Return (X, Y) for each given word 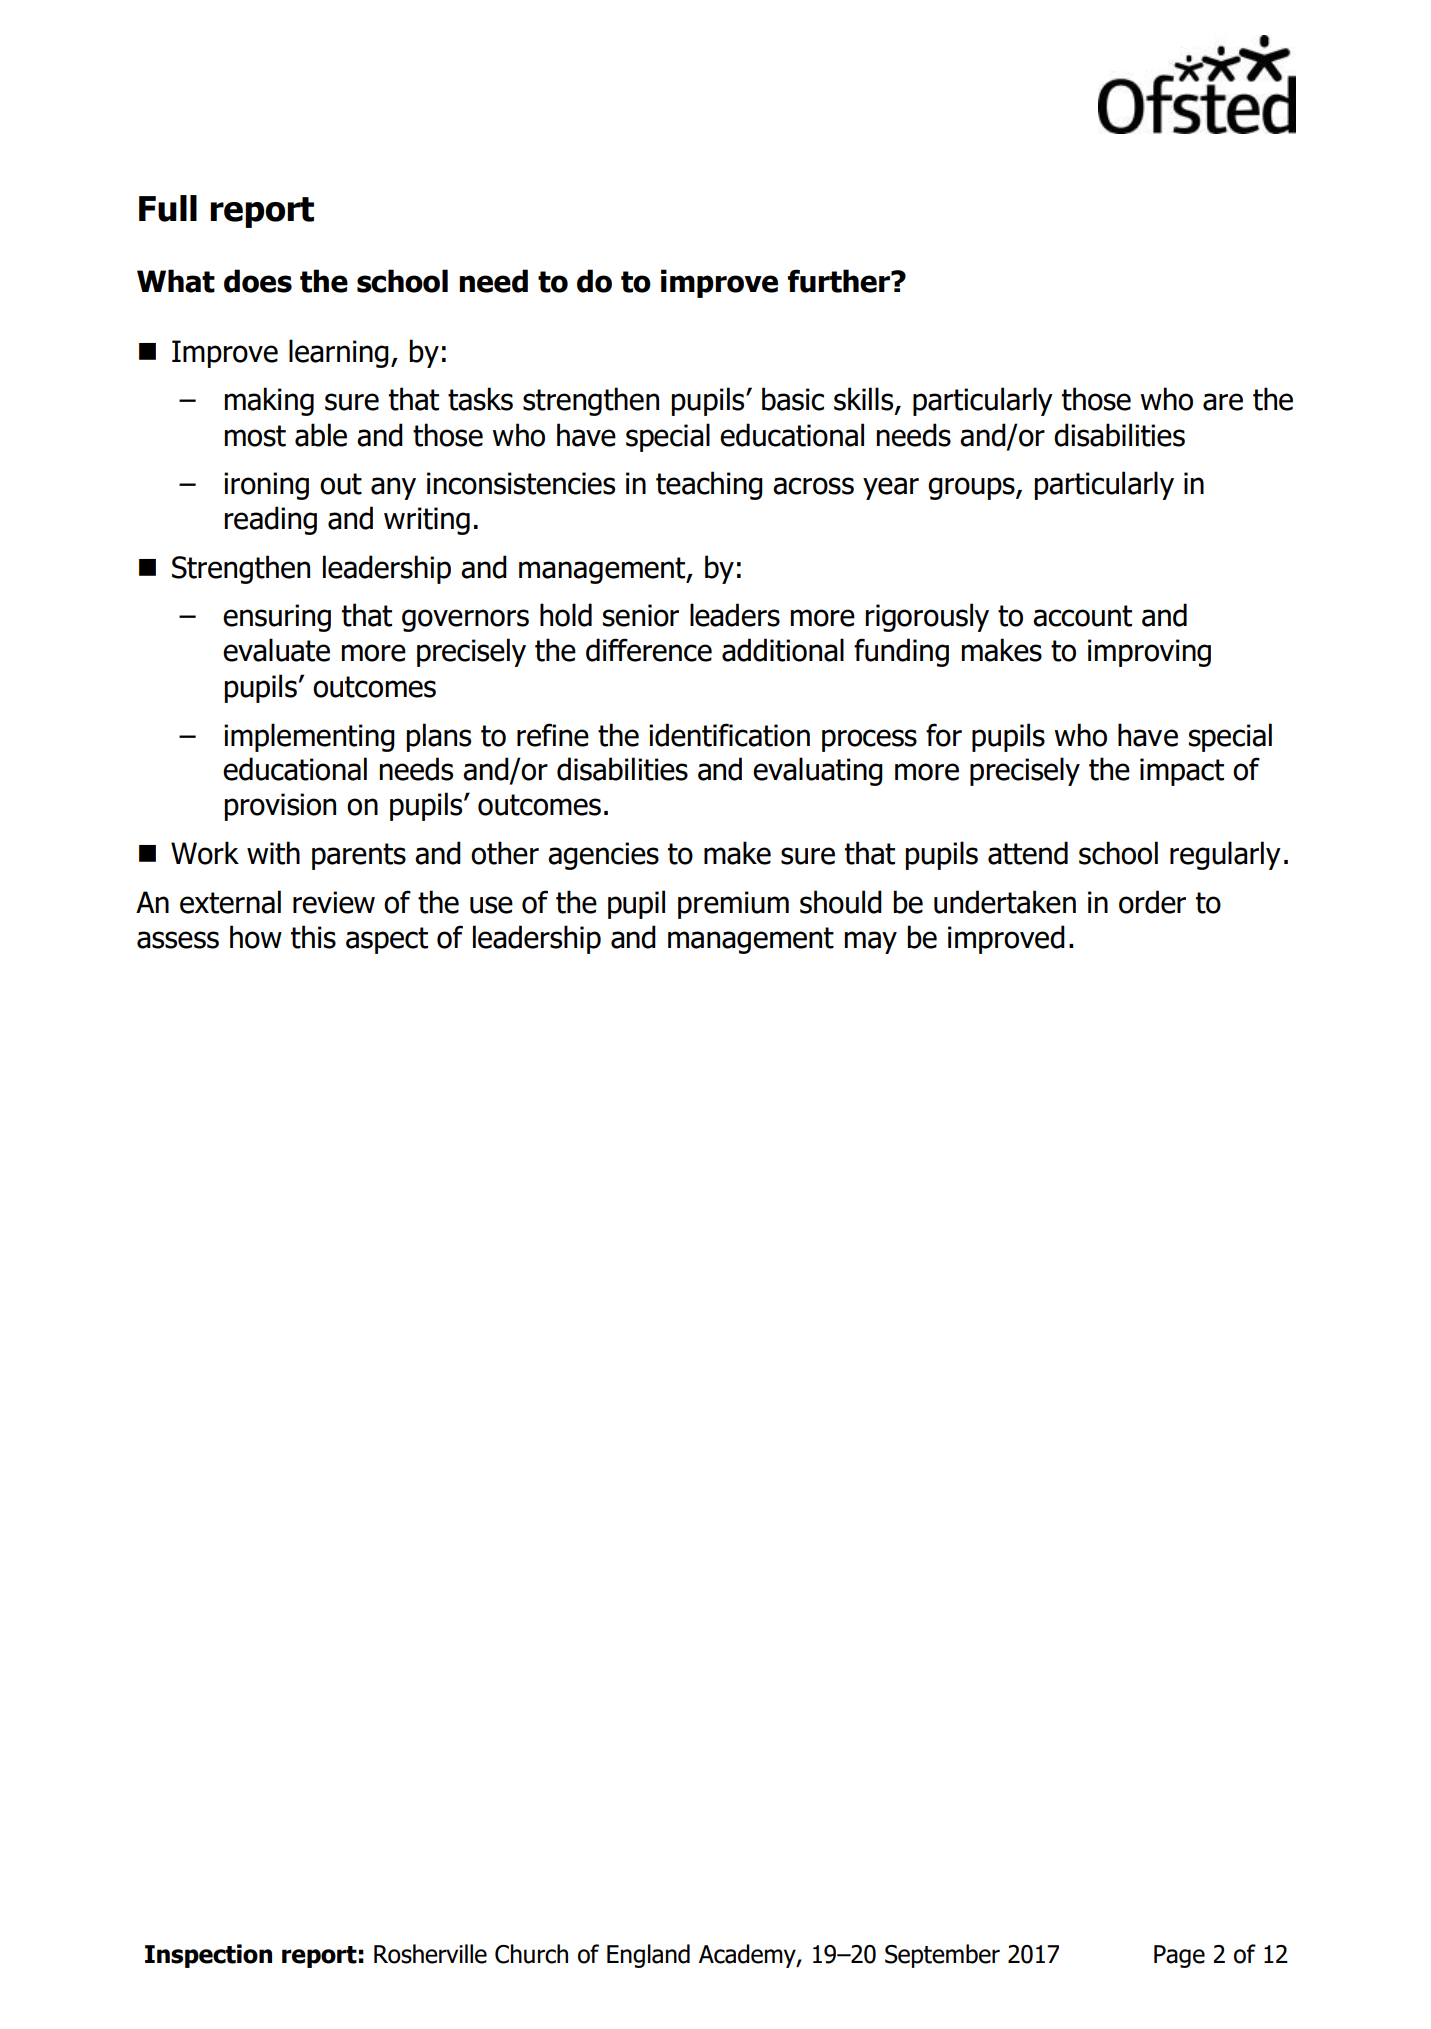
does (258, 281)
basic (793, 399)
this (313, 937)
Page (1179, 1956)
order (1152, 902)
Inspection (208, 1956)
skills (865, 400)
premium (733, 905)
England (648, 1956)
